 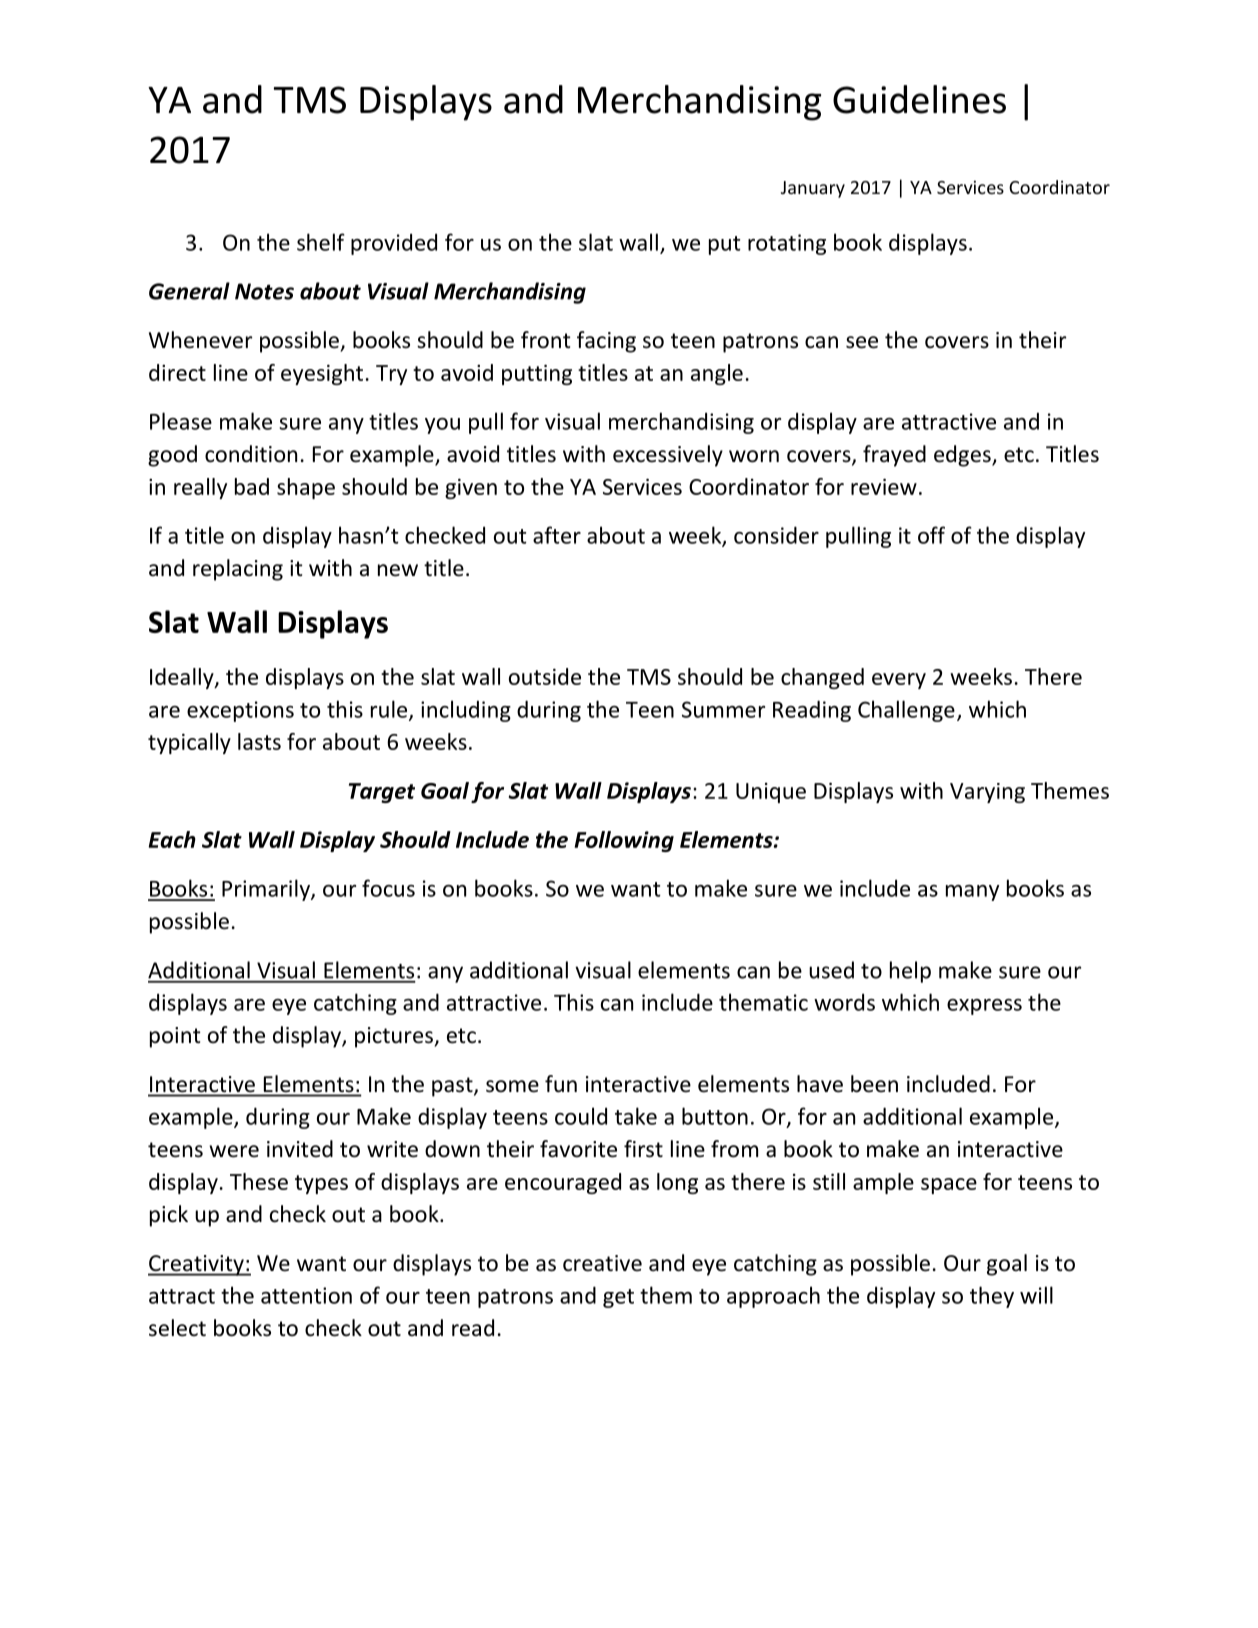 What do you see at coordinates (813, 189) in the page?
I see `January` at bounding box center [813, 189].
